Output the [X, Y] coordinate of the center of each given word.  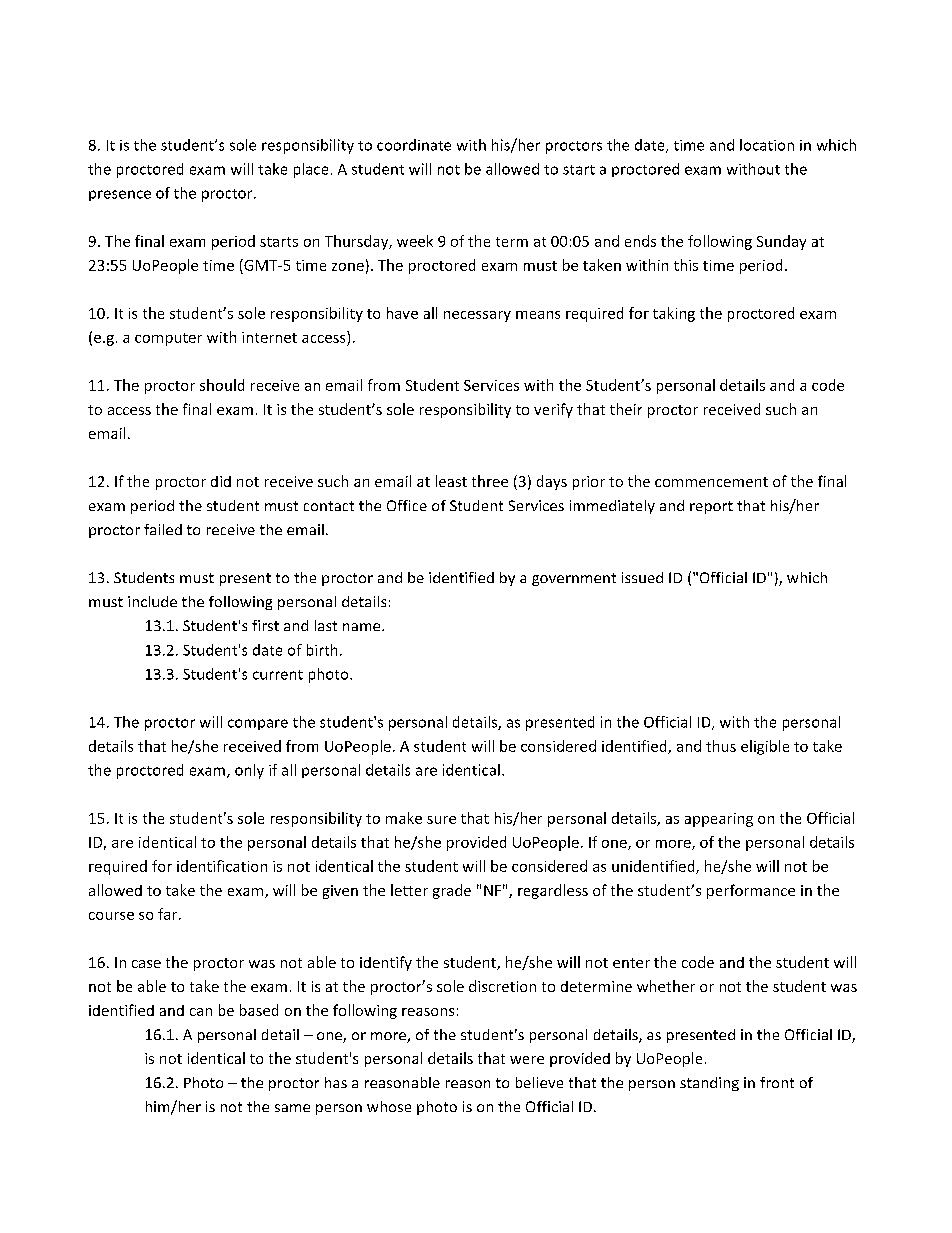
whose [389, 1106]
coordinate [414, 145]
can [201, 1012]
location [767, 145]
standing [709, 1084]
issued [642, 577]
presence [120, 195]
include [152, 601]
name [363, 627]
